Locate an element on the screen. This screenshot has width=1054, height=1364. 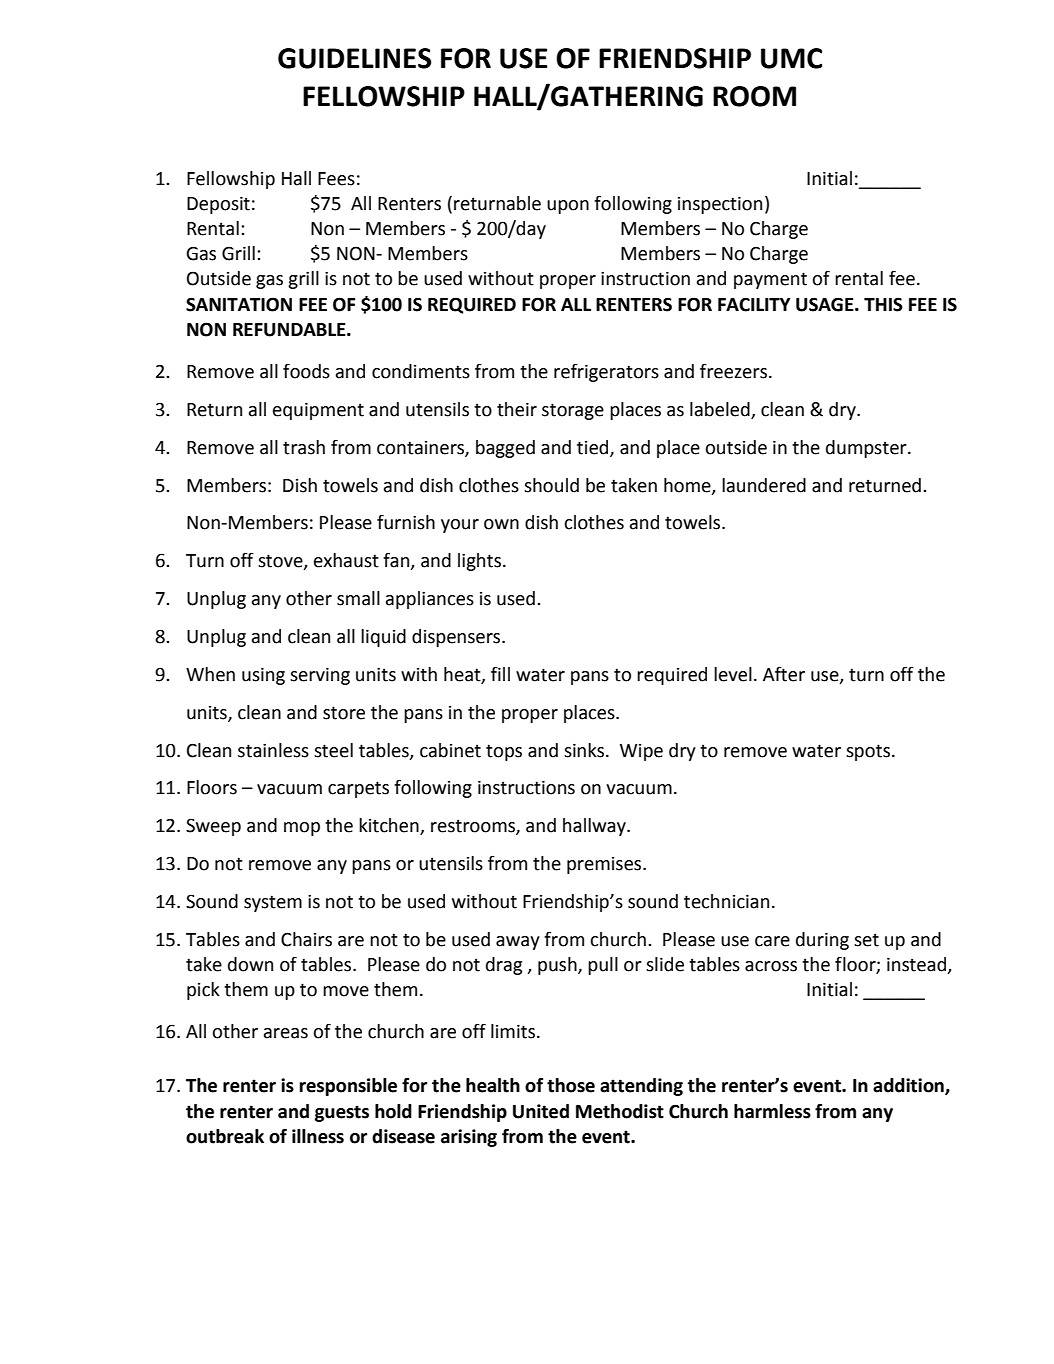
GUIDELINES is located at coordinates (355, 58).
